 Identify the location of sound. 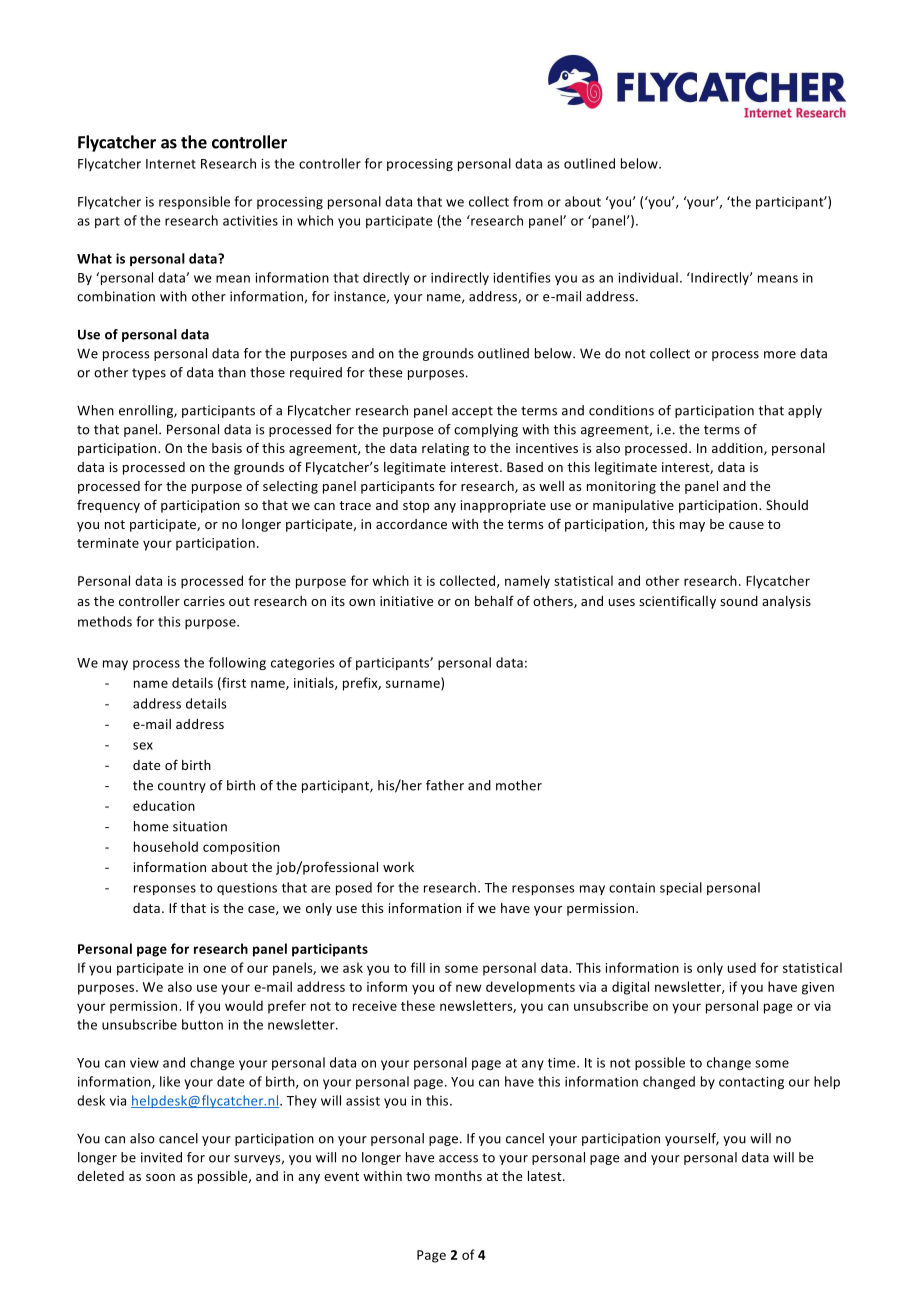
(739, 601).
